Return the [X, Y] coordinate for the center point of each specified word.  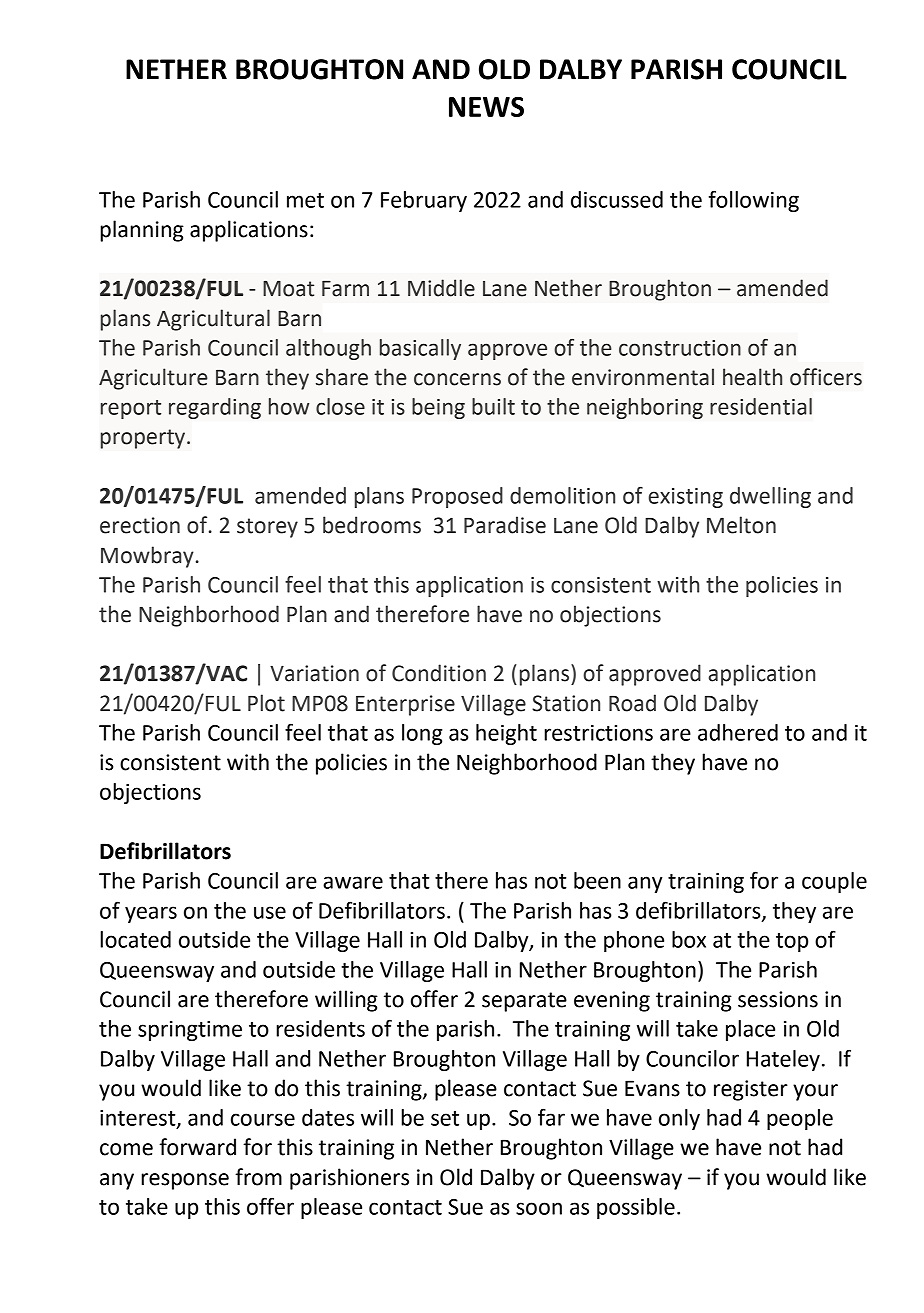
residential [761, 406]
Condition [439, 673]
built [493, 406]
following [754, 201]
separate [524, 1002]
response [185, 1181]
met [305, 200]
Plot [266, 703]
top [792, 942]
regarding [215, 408]
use [270, 912]
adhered [738, 732]
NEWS [486, 107]
